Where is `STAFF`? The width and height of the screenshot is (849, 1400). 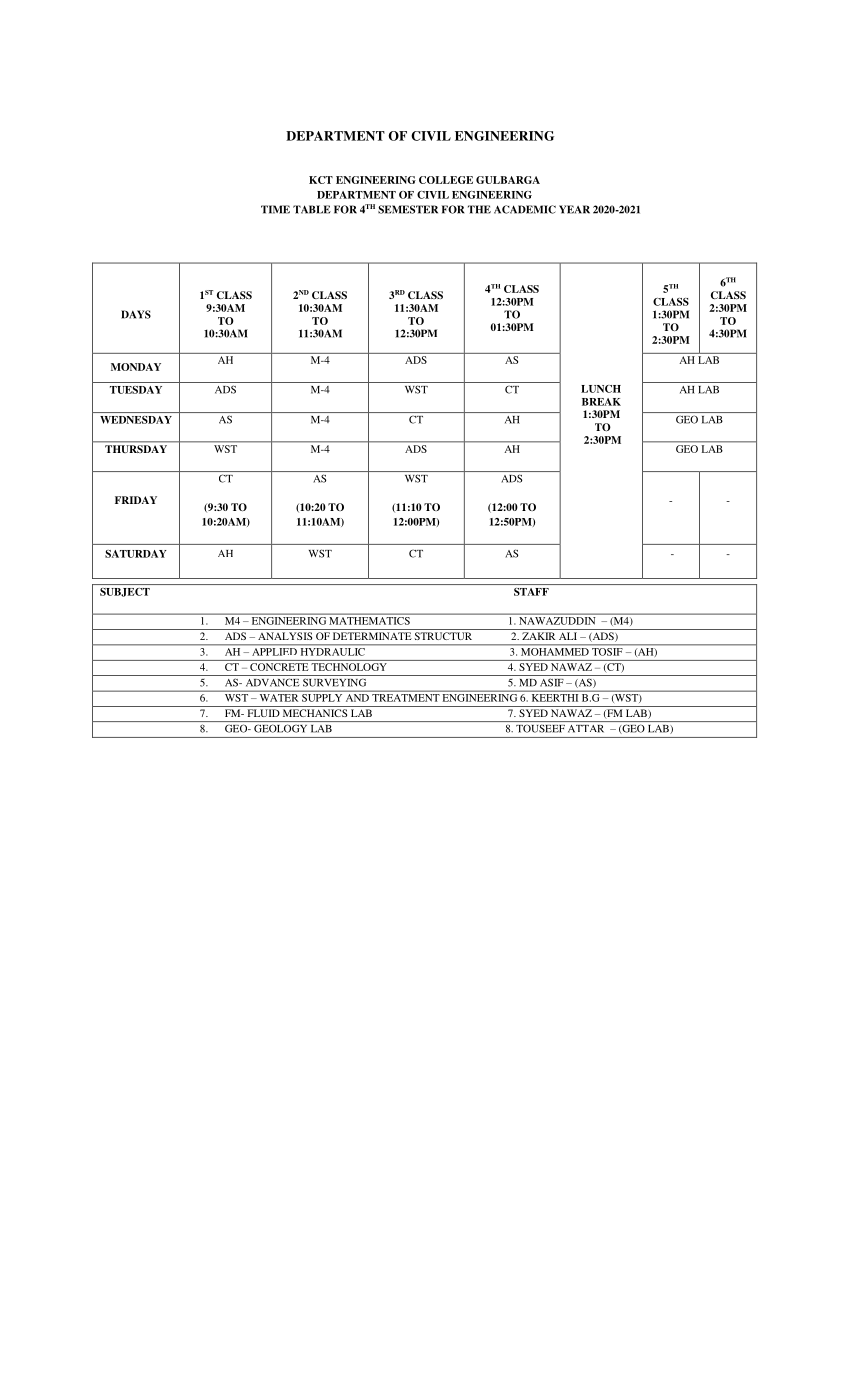 STAFF is located at coordinates (531, 592).
